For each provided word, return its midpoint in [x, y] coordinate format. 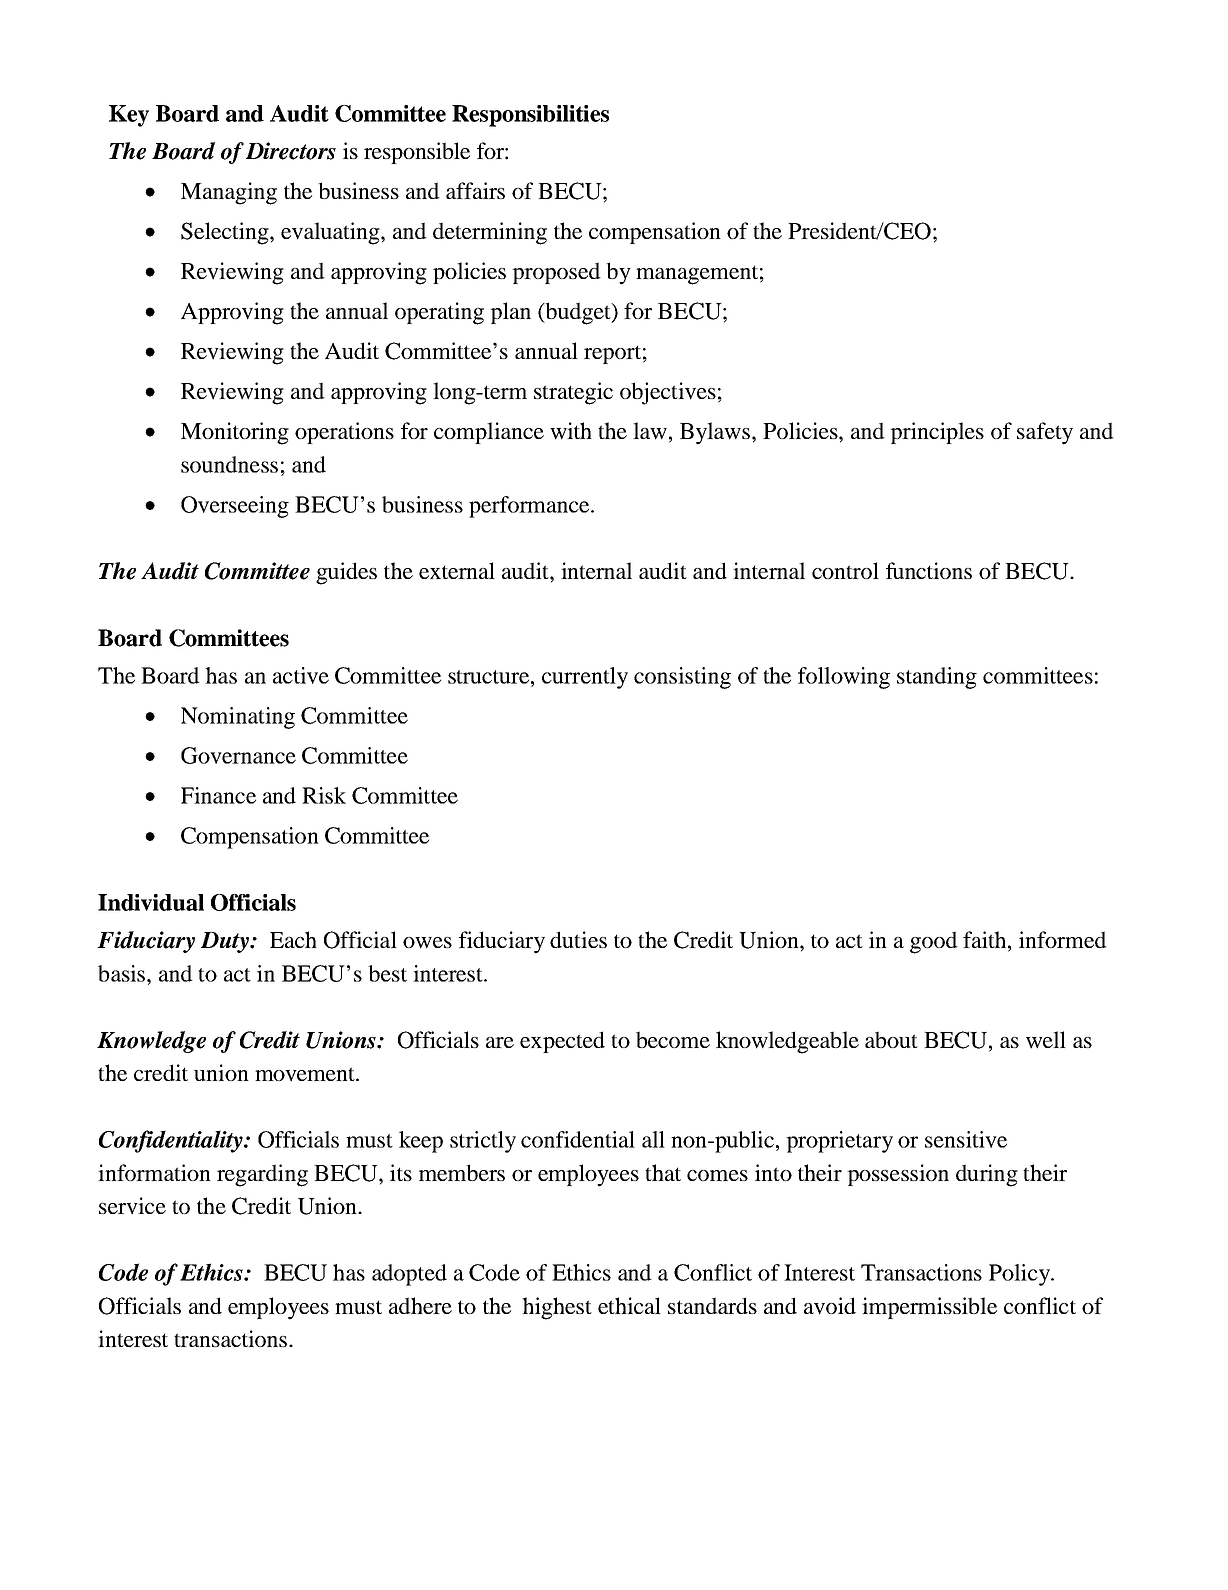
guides [346, 573]
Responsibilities [530, 116]
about [891, 1039]
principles [937, 433]
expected [562, 1042]
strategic [573, 393]
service [132, 1206]
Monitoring [235, 433]
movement [306, 1074]
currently [585, 678]
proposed [556, 273]
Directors [291, 151]
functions [929, 570]
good [934, 942]
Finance [218, 795]
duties [578, 939]
